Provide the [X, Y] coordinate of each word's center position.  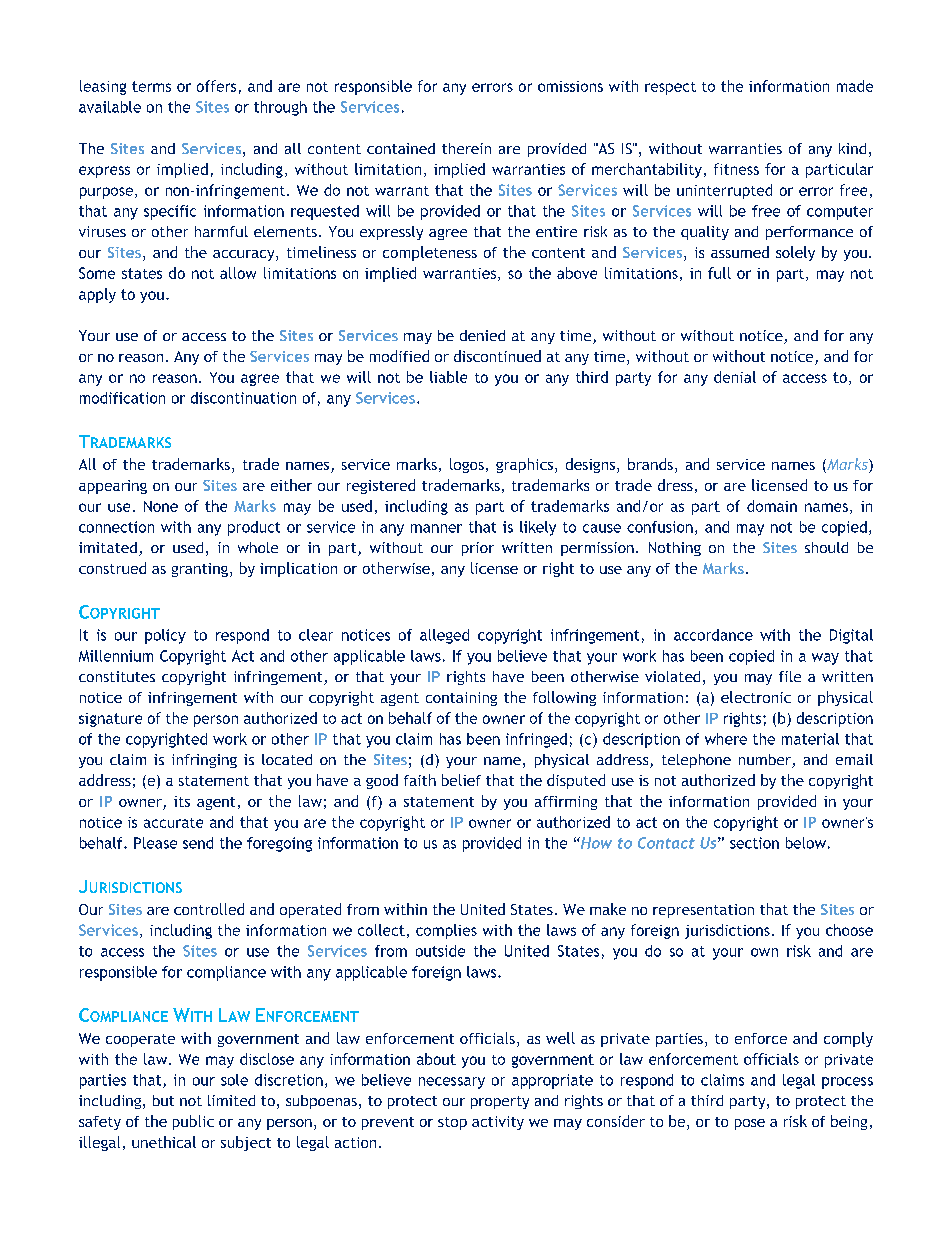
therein [466, 148]
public [193, 1122]
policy [165, 636]
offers [216, 86]
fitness [736, 169]
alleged [444, 636]
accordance [713, 635]
